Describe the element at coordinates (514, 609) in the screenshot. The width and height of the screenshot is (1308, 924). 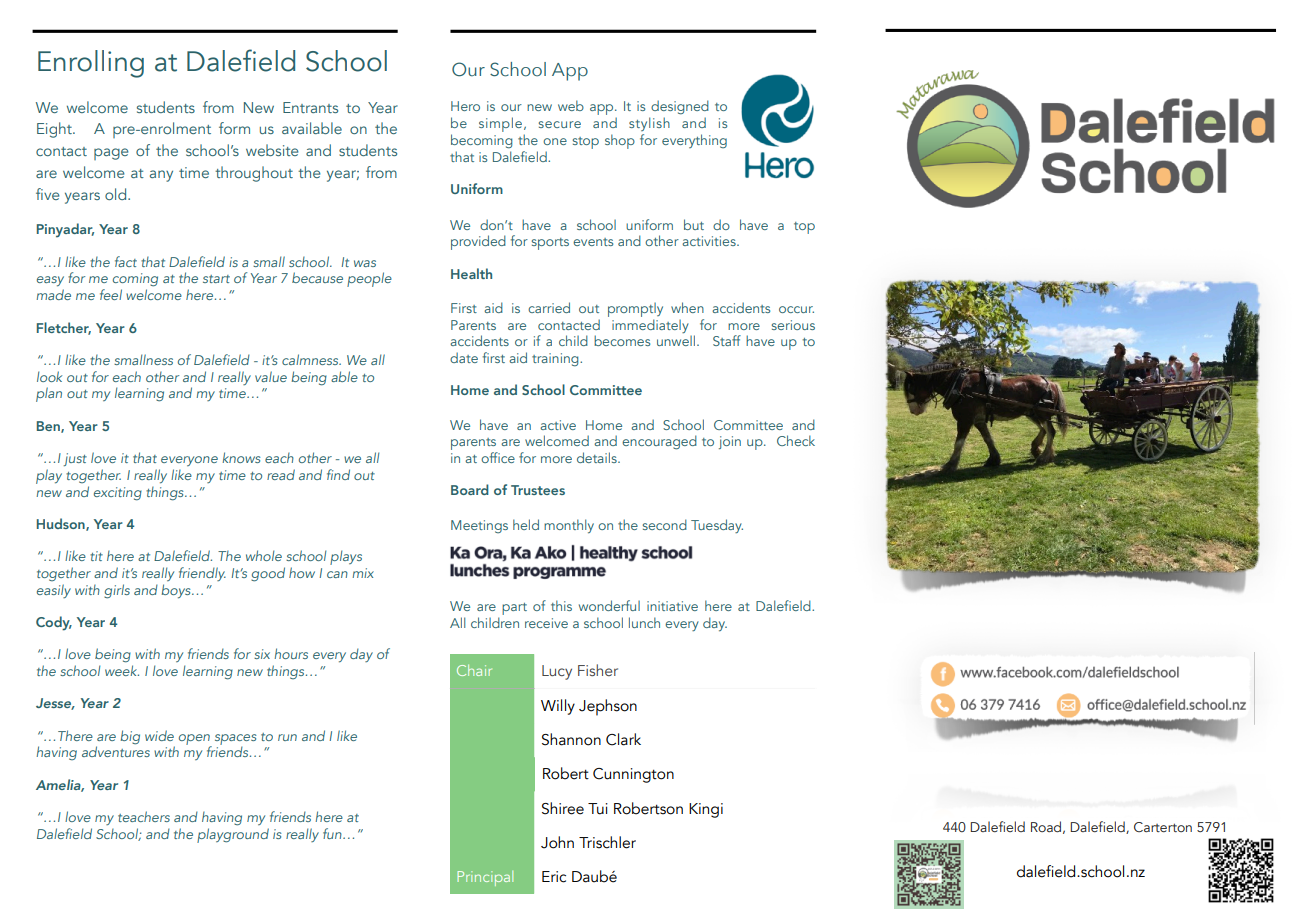
I see `part` at that location.
